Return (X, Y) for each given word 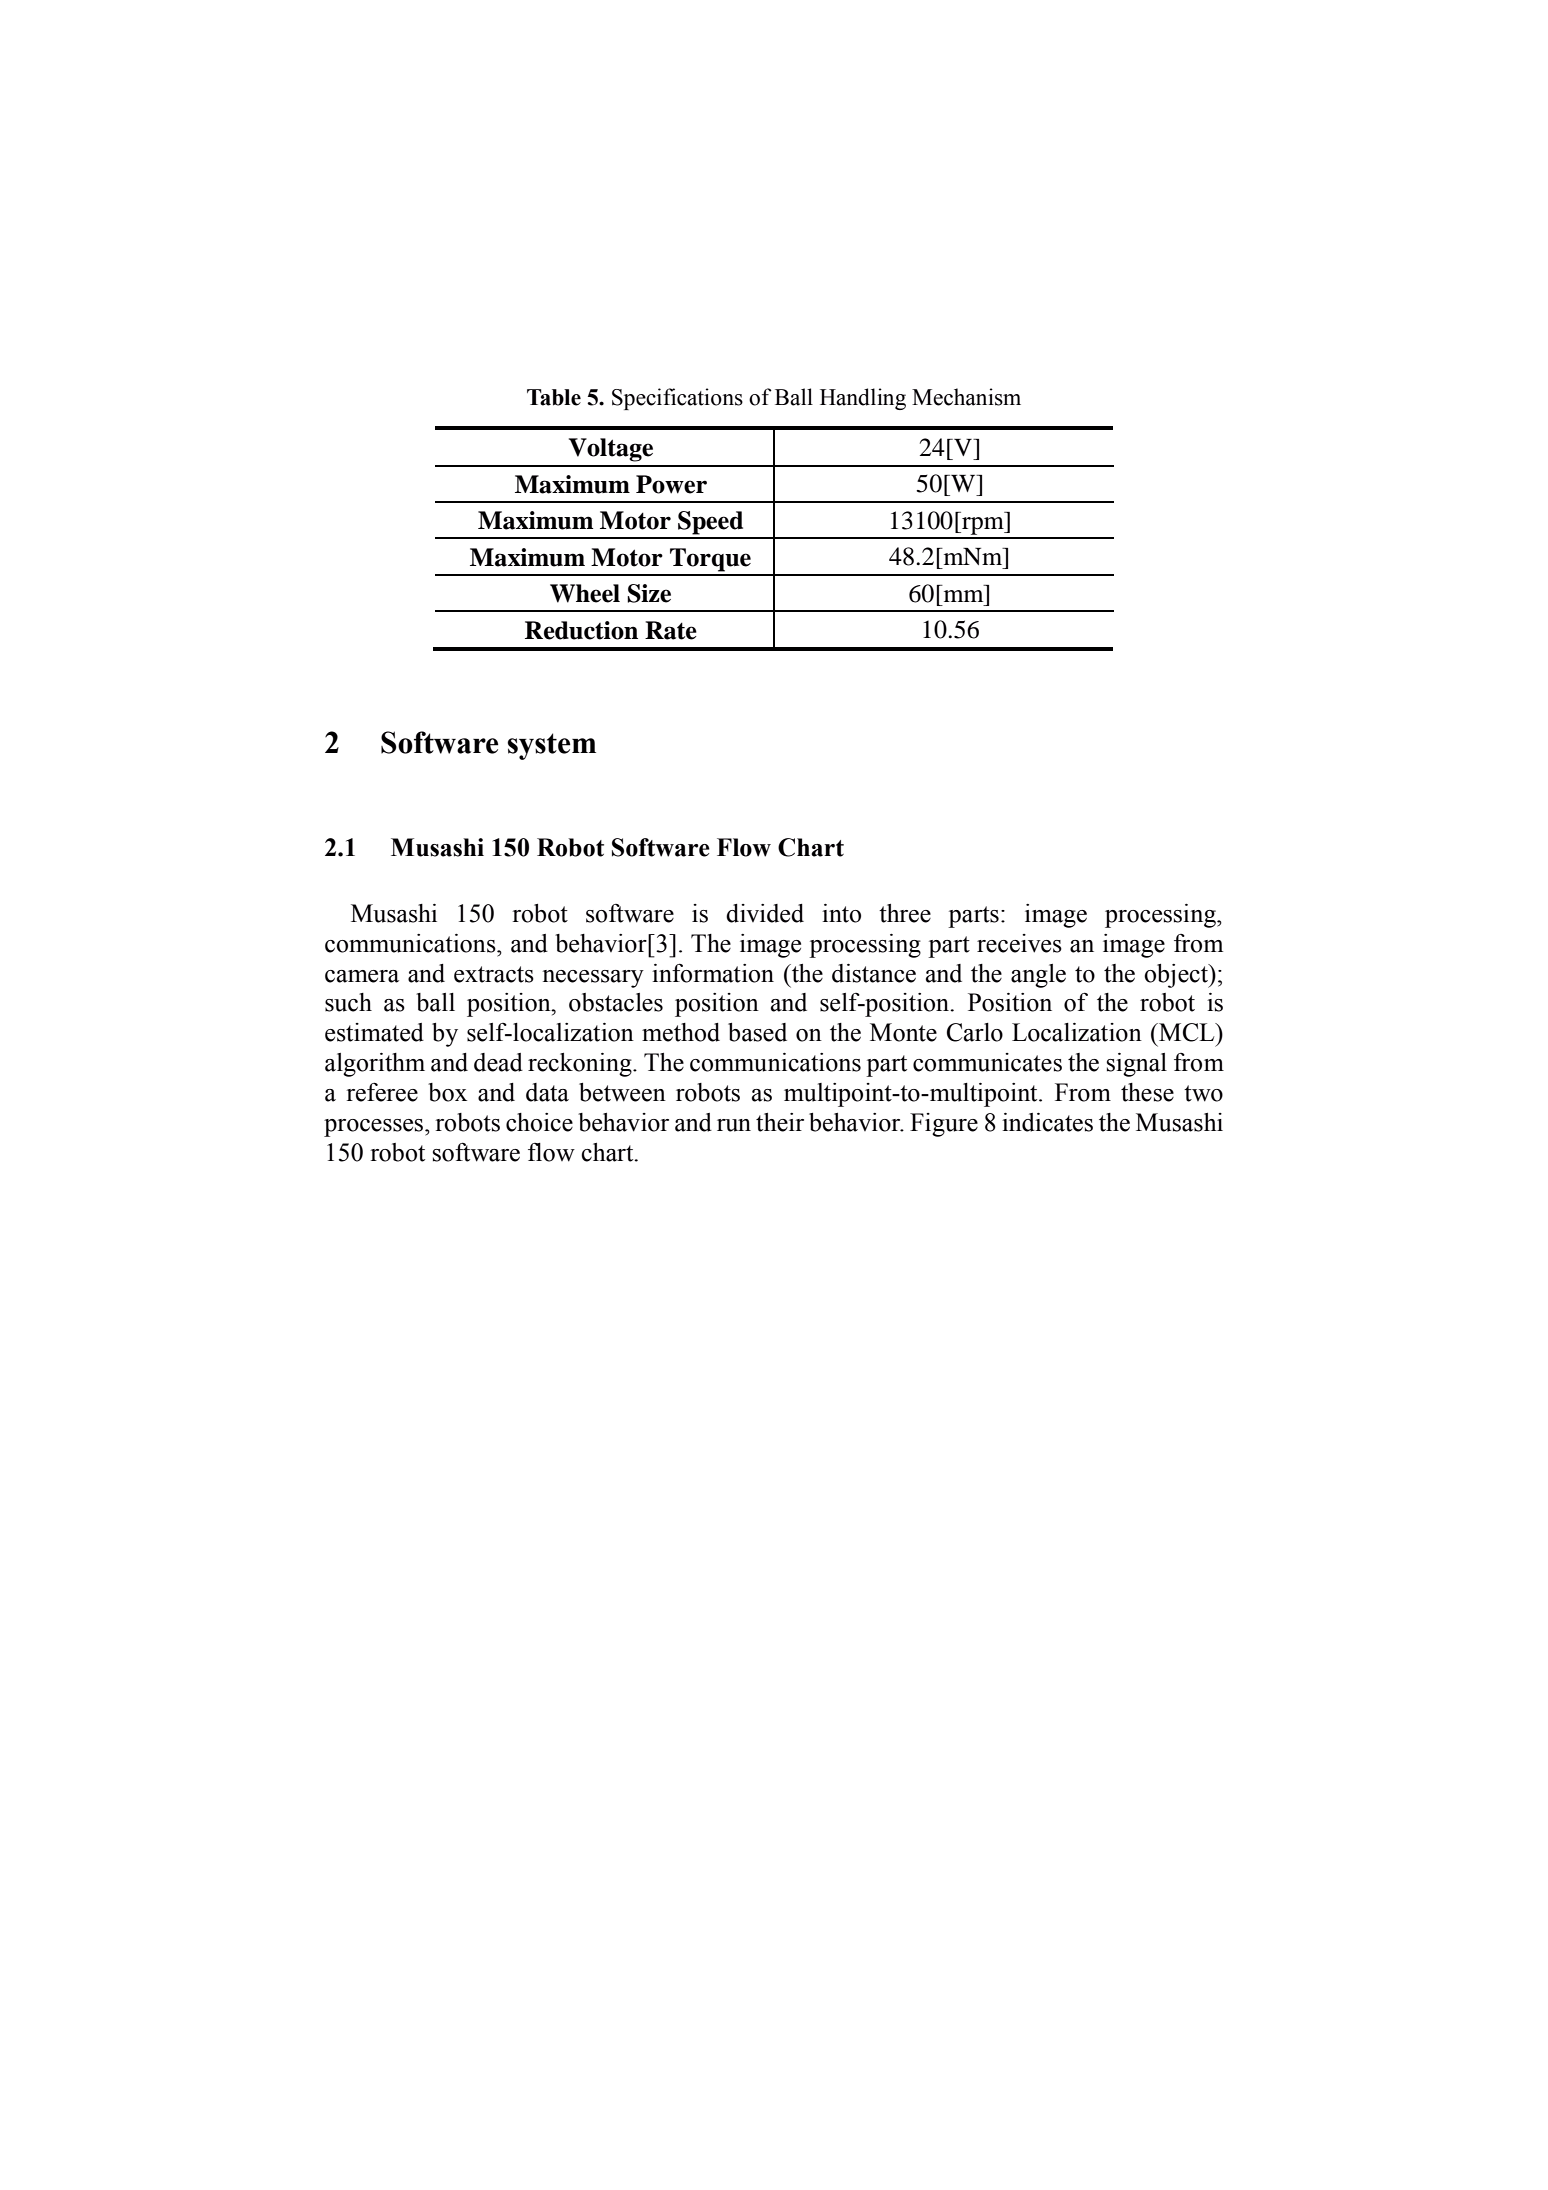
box (447, 1092)
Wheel (585, 593)
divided (765, 913)
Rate (671, 630)
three (905, 913)
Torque (710, 560)
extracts (494, 974)
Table (554, 397)
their (780, 1122)
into (841, 913)
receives (1019, 943)
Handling (863, 399)
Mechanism (966, 397)
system (551, 746)
